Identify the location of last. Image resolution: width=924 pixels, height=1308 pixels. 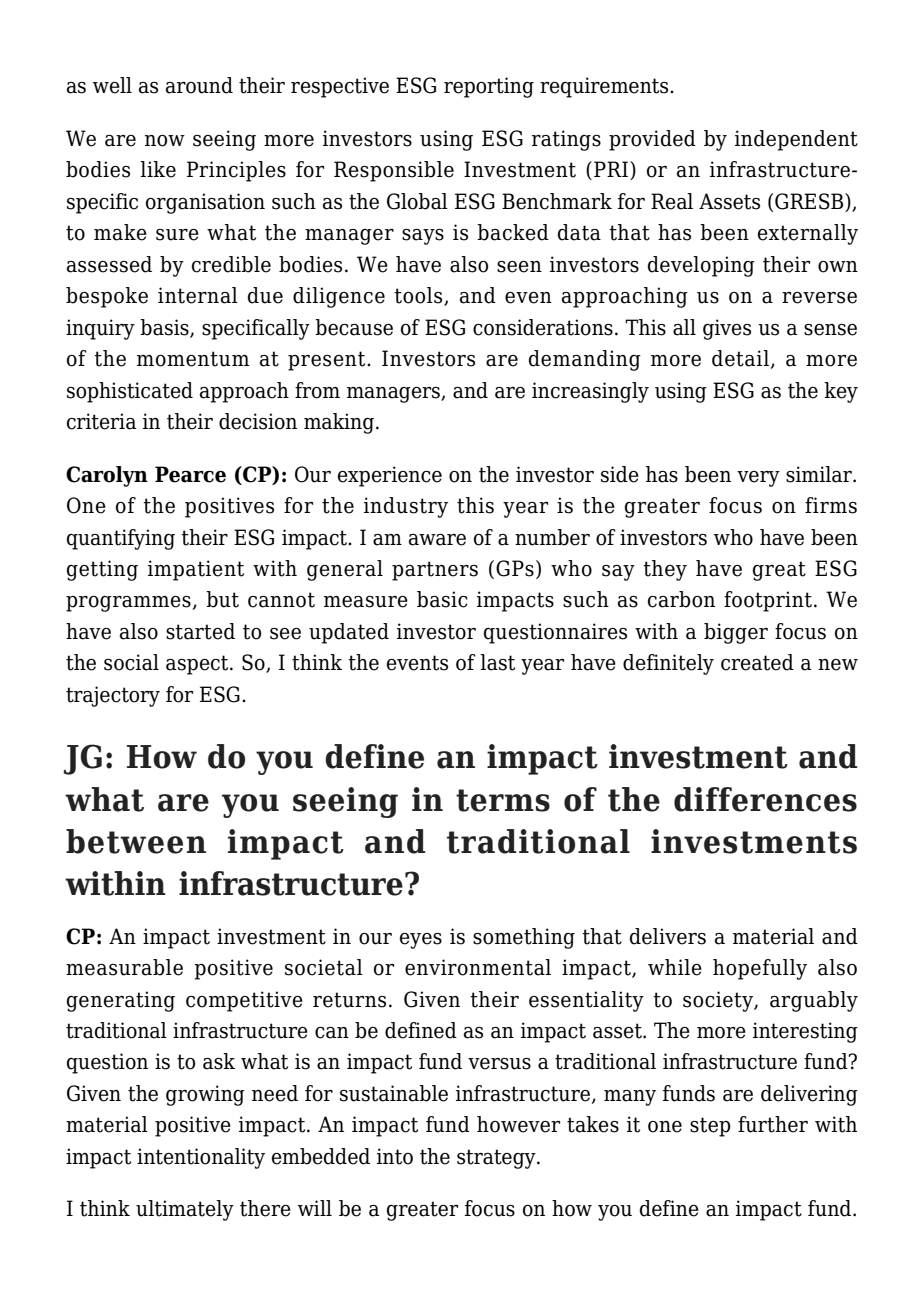
(497, 662).
